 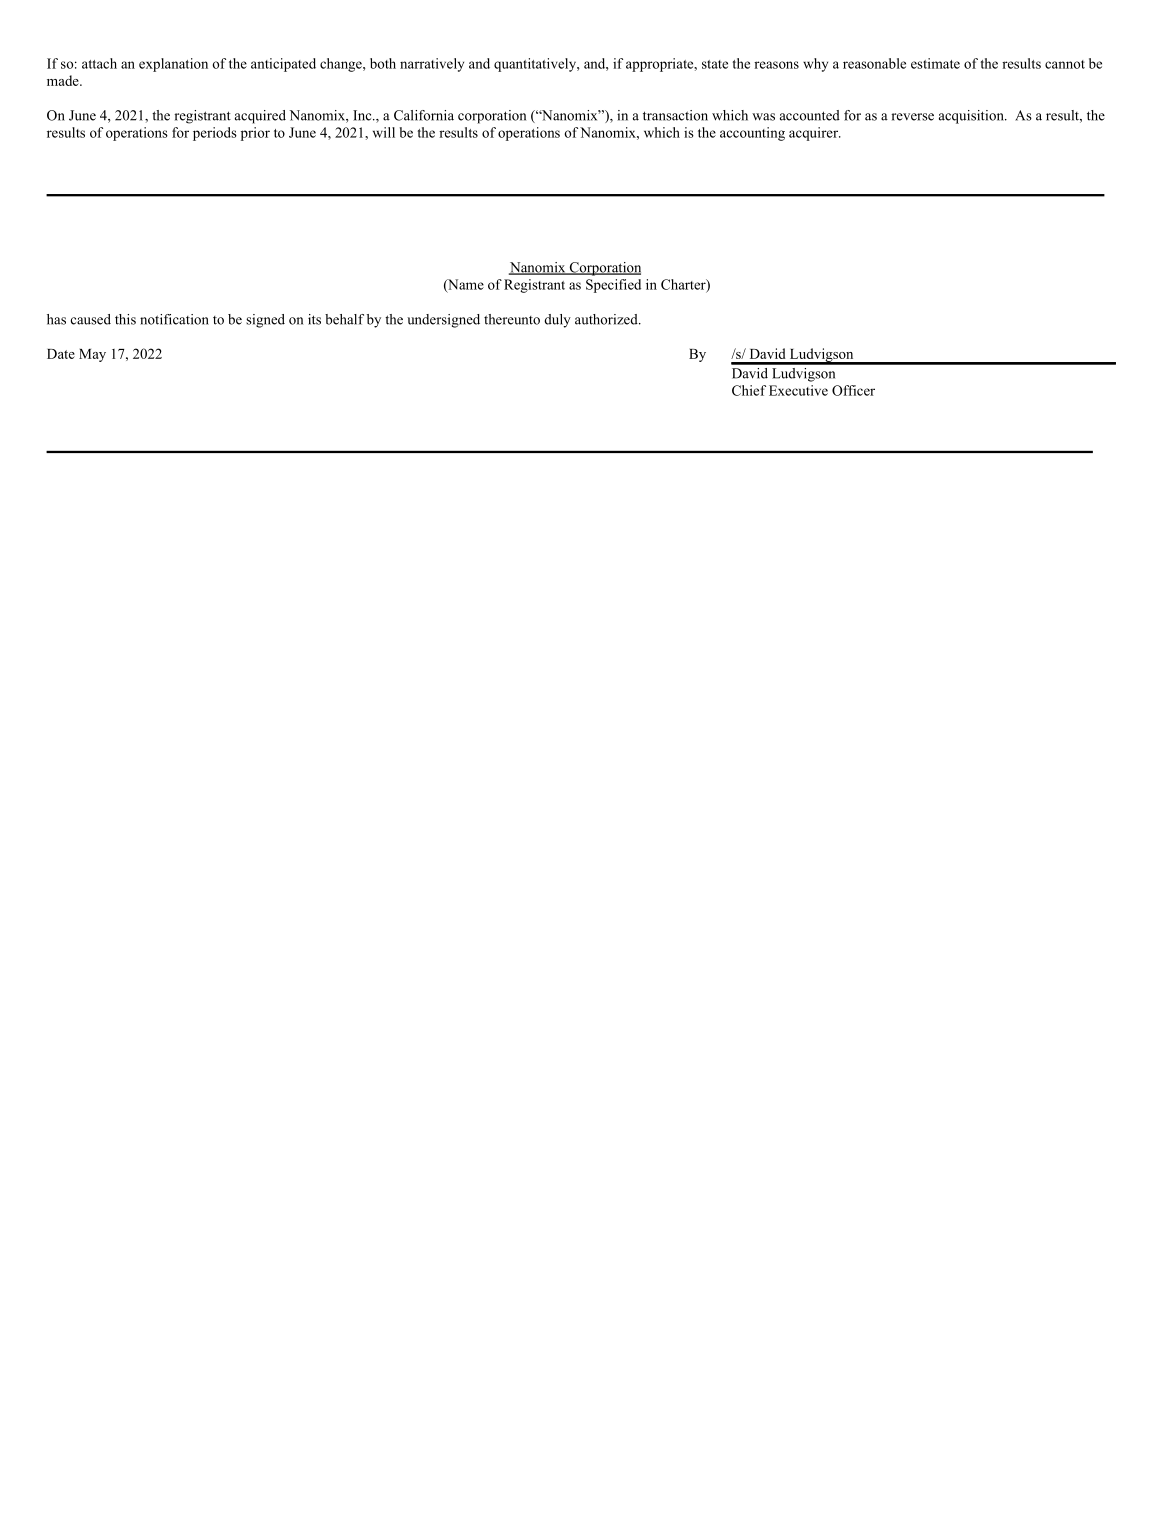 I want to click on notification, so click(x=174, y=319).
